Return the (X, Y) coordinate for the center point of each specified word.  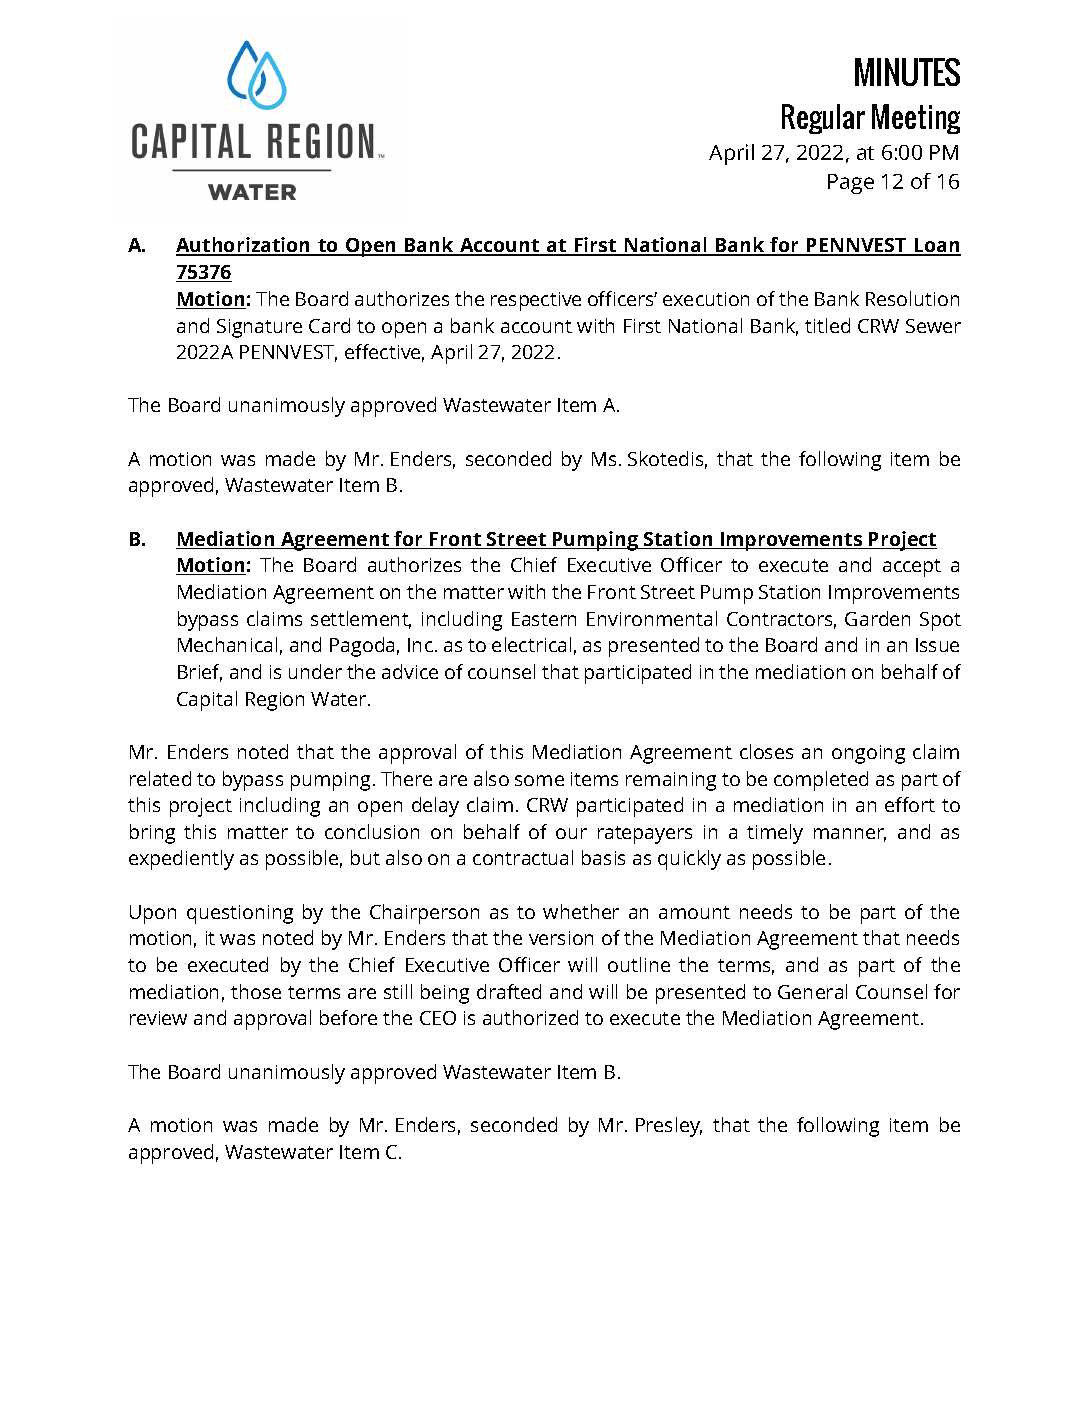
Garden (877, 618)
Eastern (544, 619)
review (158, 1018)
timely (775, 834)
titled (827, 325)
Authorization (244, 246)
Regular (823, 119)
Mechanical (227, 644)
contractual (523, 857)
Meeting (916, 119)
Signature (259, 328)
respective (536, 301)
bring (152, 834)
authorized (530, 1017)
